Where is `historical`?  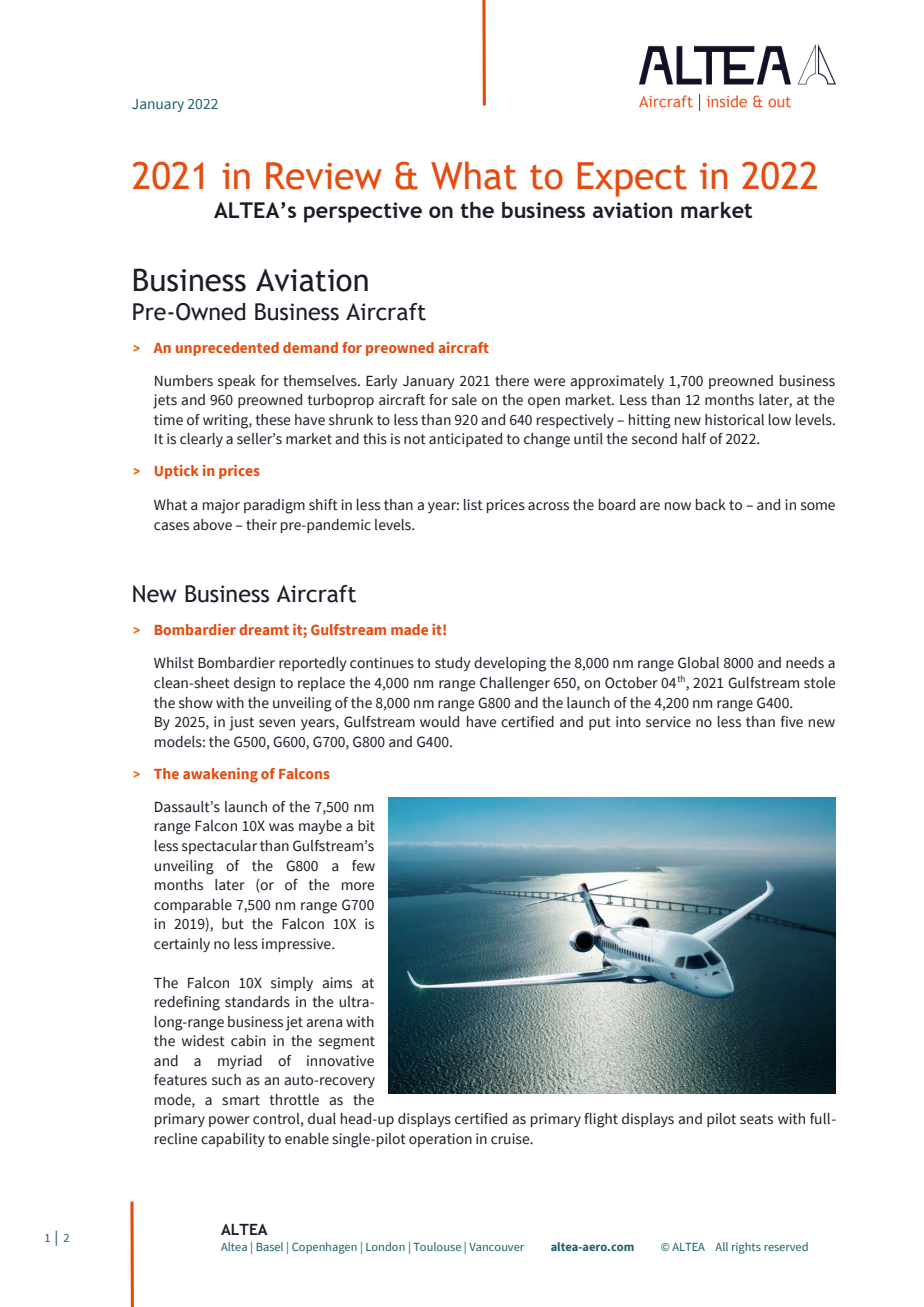 historical is located at coordinates (734, 420).
